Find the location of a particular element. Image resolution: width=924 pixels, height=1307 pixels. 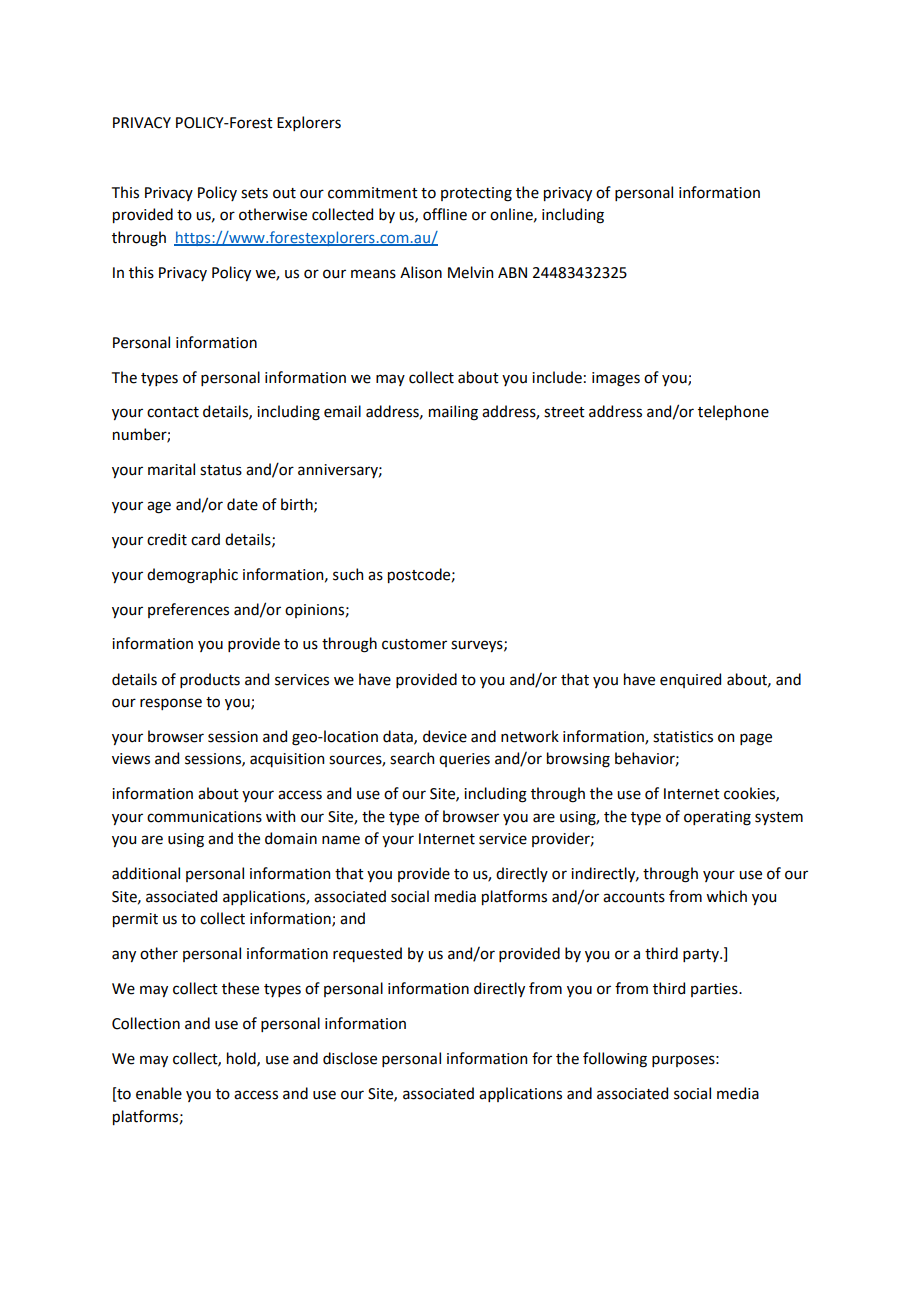

ABN is located at coordinates (512, 272).
